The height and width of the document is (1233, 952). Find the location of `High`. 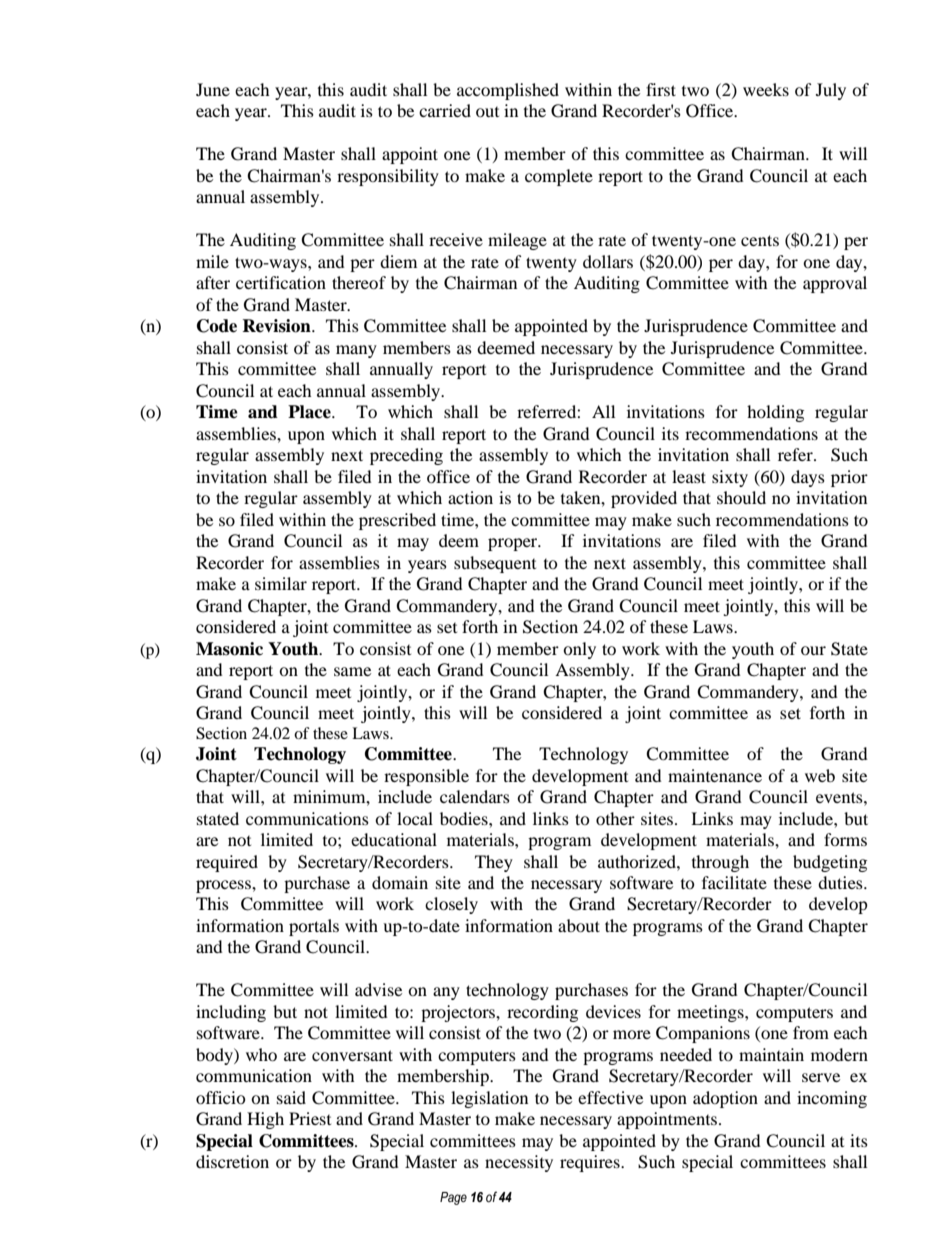

High is located at coordinates (265, 1120).
